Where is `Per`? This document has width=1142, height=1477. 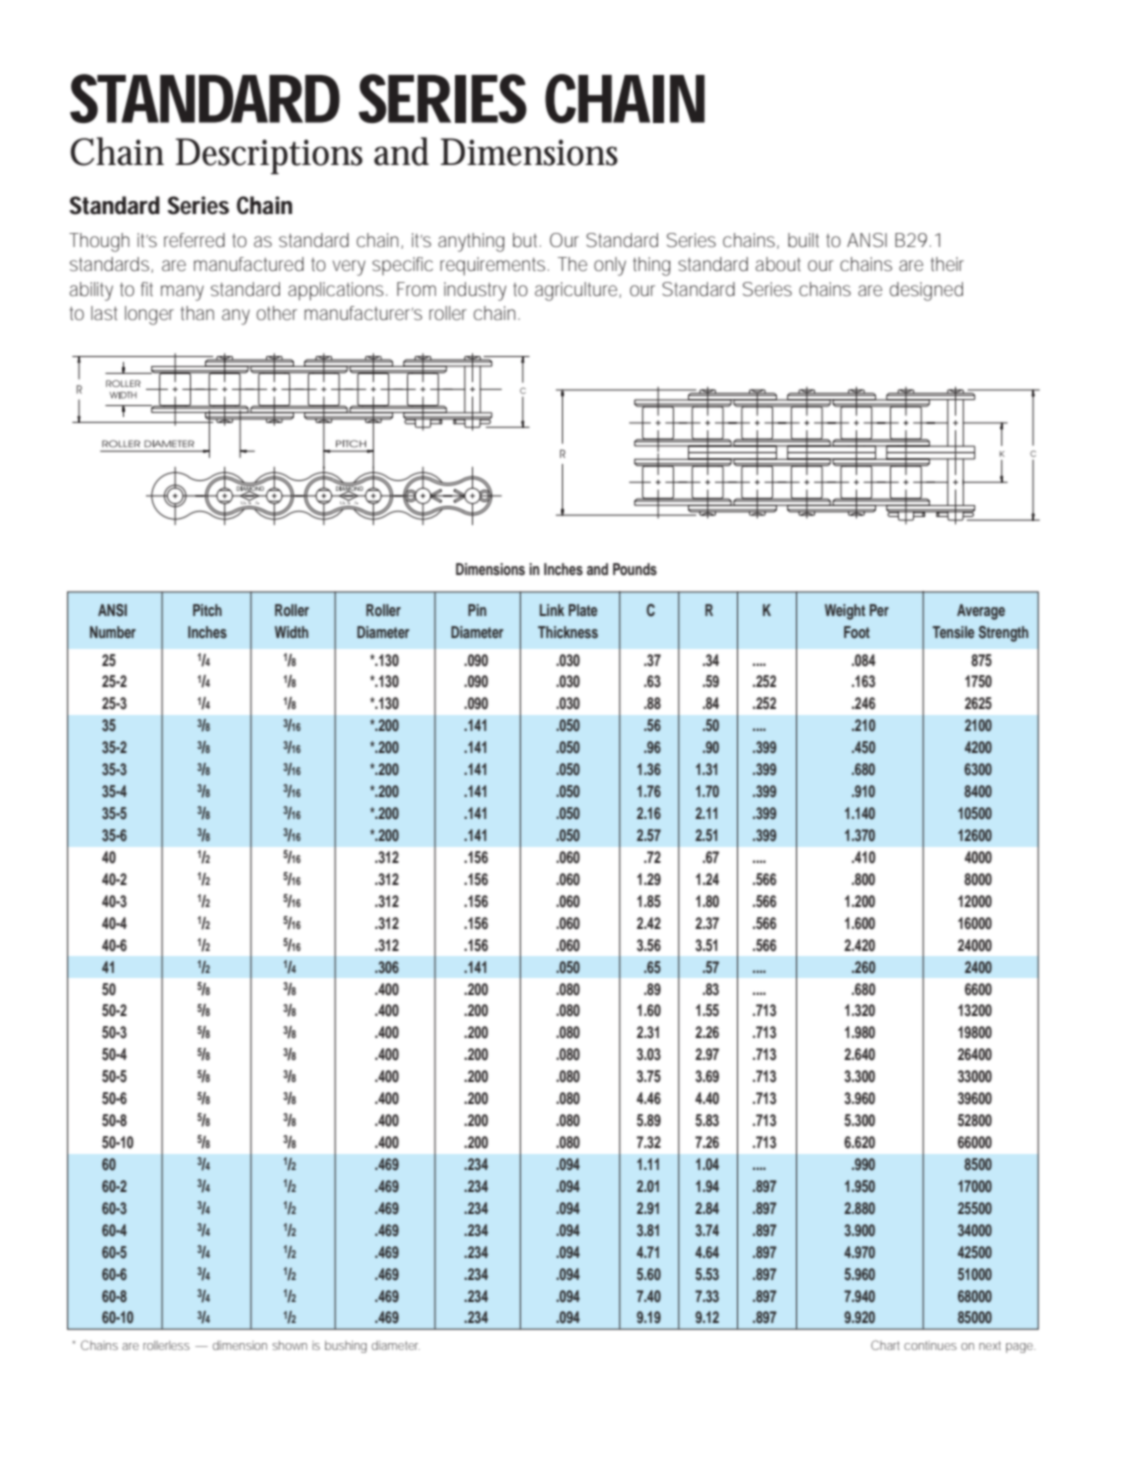 Per is located at coordinates (879, 610).
